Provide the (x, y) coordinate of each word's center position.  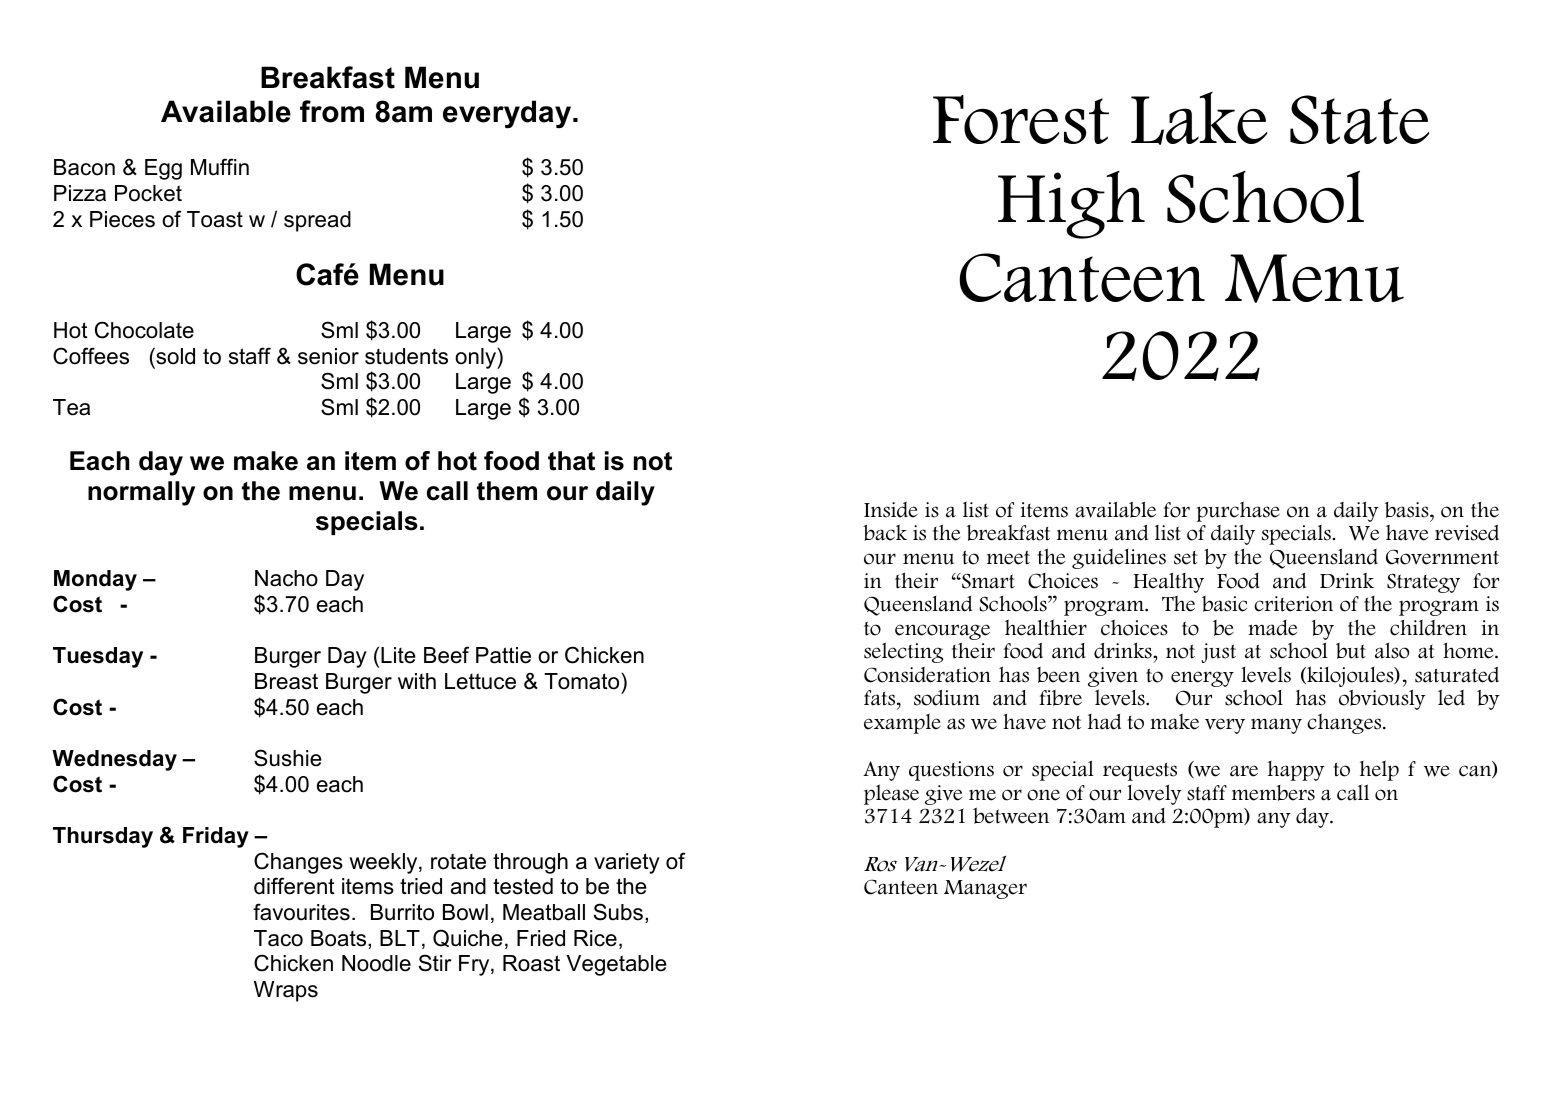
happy (1296, 771)
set (1186, 558)
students (406, 356)
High (1071, 205)
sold (174, 356)
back (885, 532)
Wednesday (114, 760)
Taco (278, 938)
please (891, 794)
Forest (1021, 119)
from (332, 111)
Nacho (286, 578)
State (1359, 119)
